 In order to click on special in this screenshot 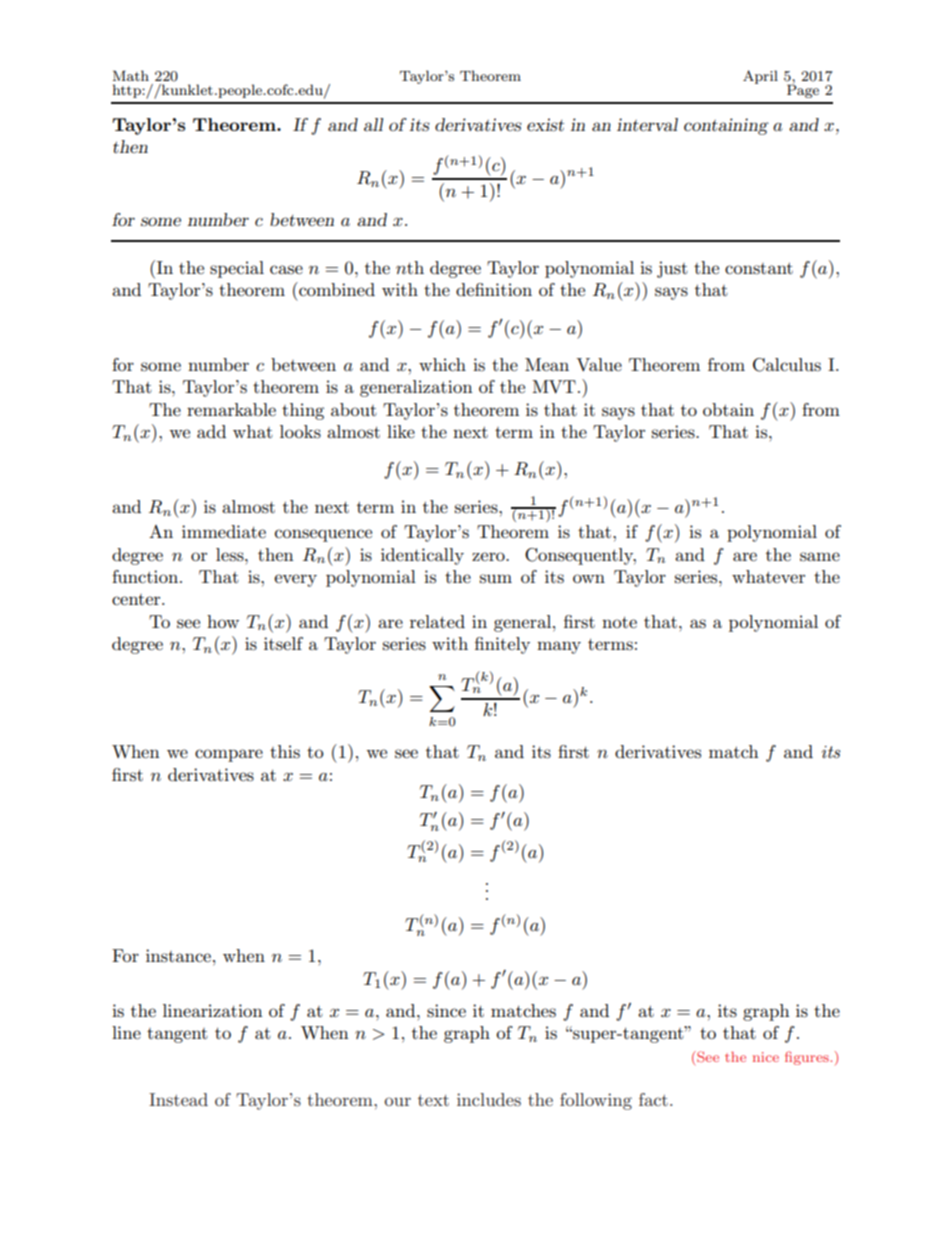, I will do `click(237, 269)`.
